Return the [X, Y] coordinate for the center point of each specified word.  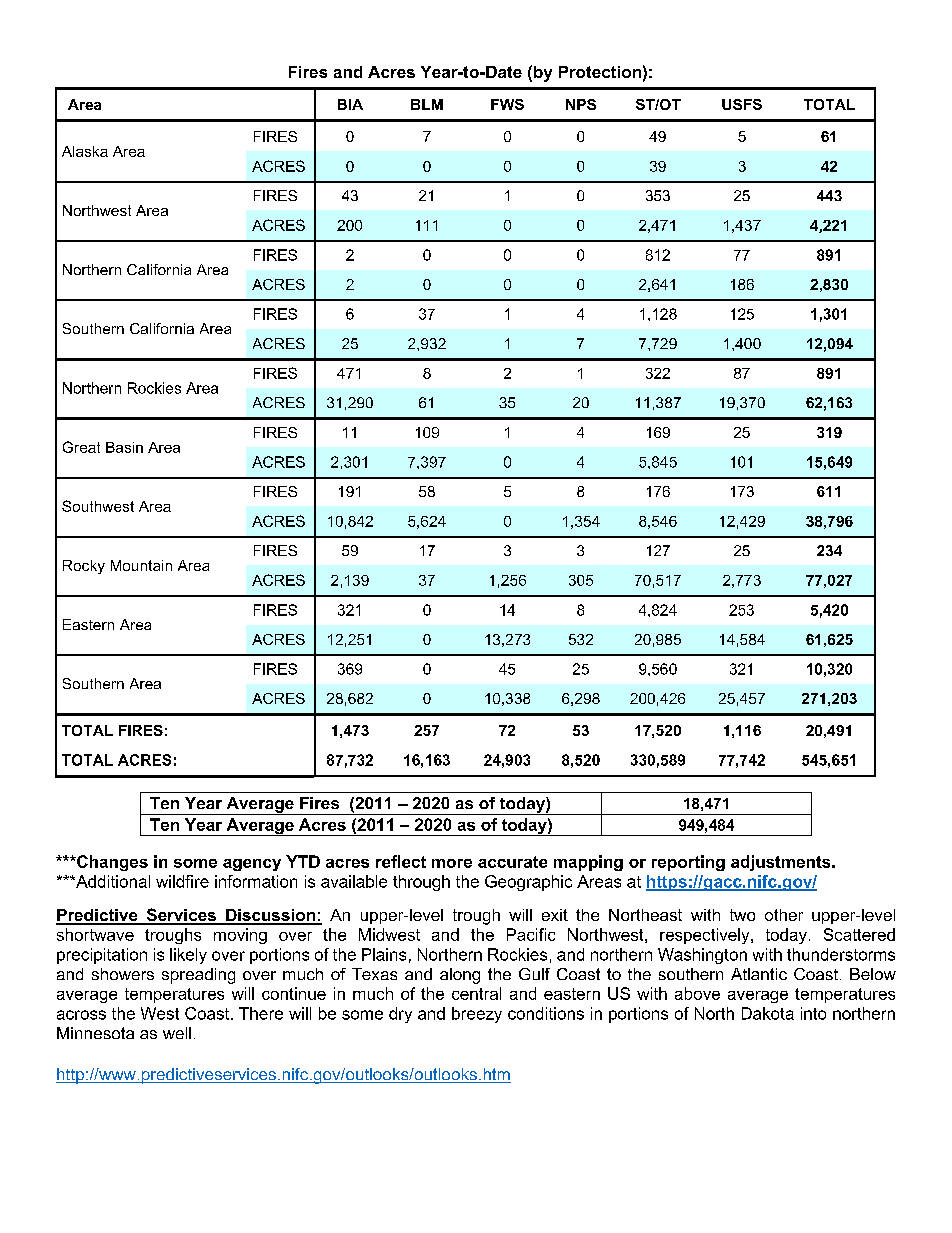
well [177, 1033]
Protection [600, 72]
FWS [507, 104]
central [476, 993]
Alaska [85, 151]
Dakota [768, 1013]
